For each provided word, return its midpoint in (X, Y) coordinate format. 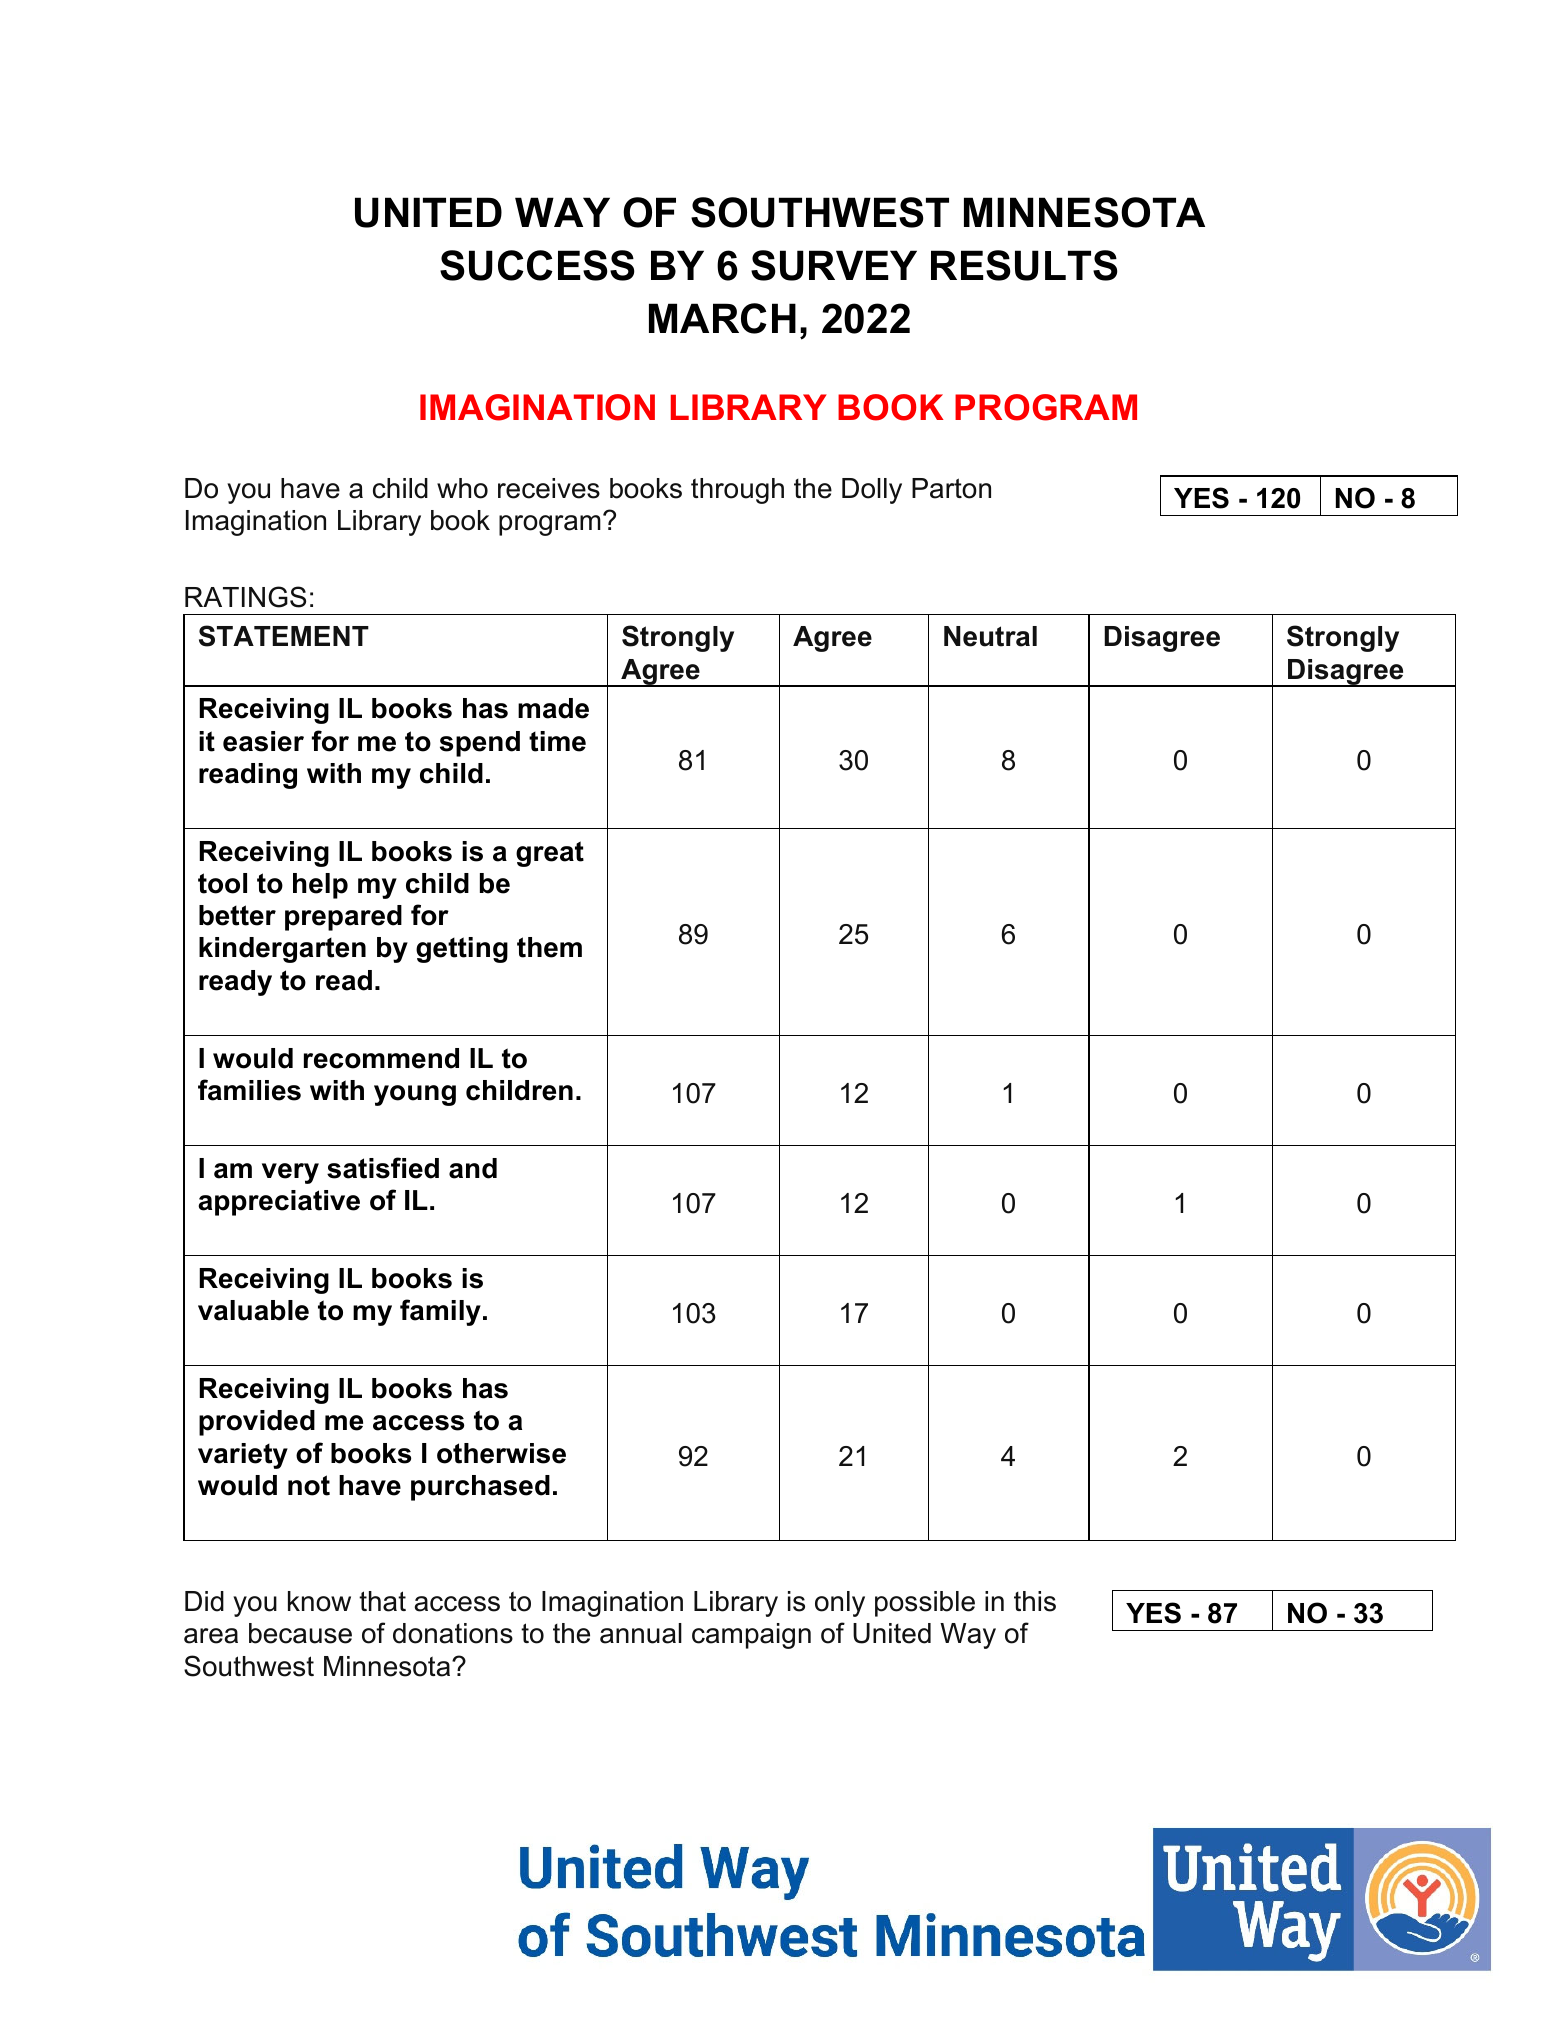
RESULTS (1024, 265)
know (319, 1601)
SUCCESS (537, 265)
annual (641, 1633)
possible (925, 1604)
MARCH (722, 318)
